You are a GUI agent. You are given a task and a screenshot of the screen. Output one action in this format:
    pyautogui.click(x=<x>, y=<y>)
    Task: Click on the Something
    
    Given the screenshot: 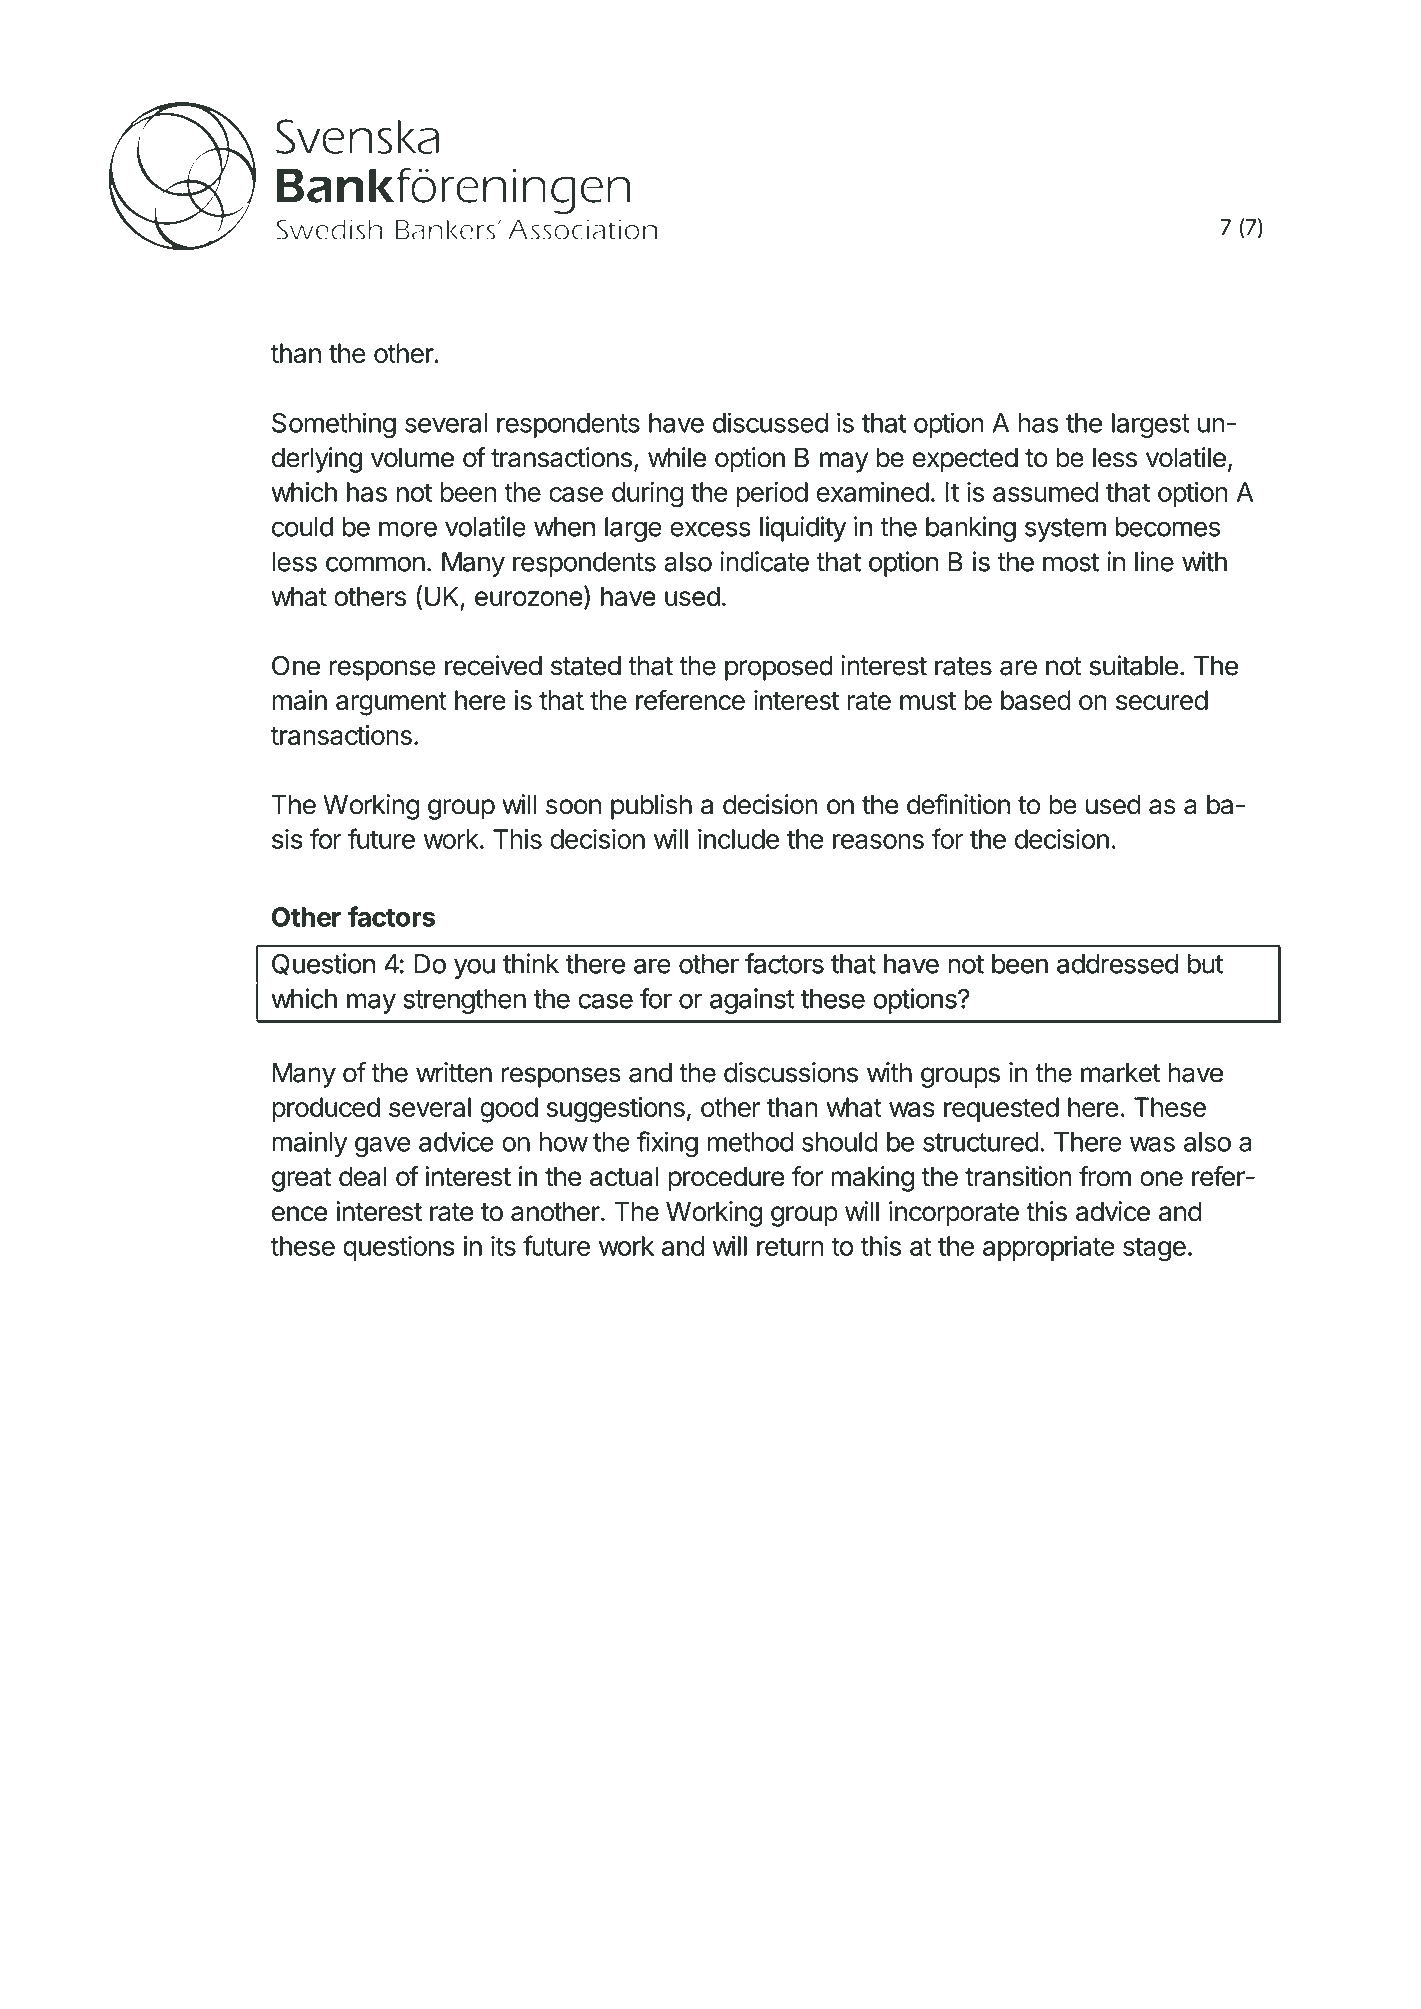 What is the action you would take?
    pyautogui.click(x=334, y=425)
